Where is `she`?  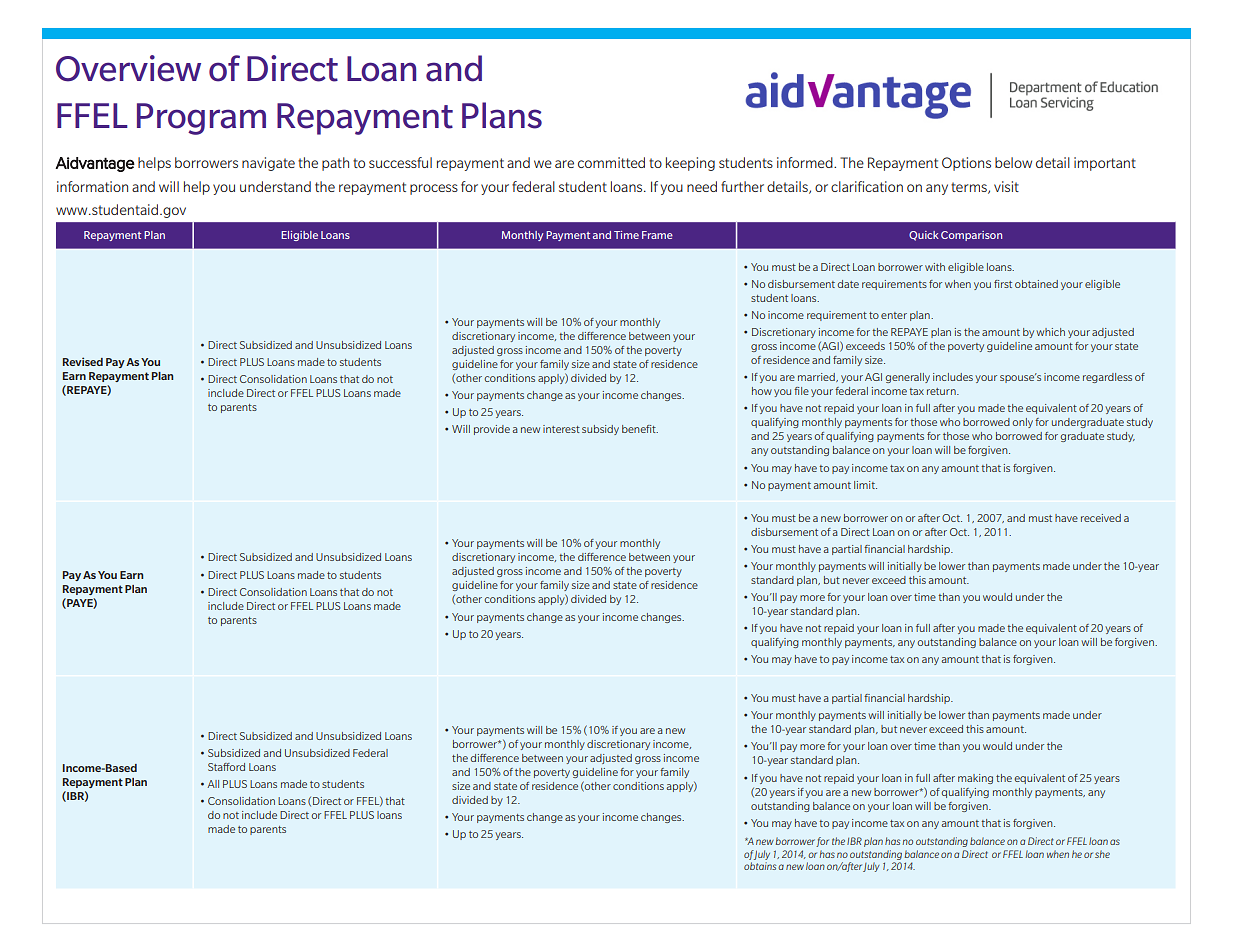
she is located at coordinates (1102, 854).
